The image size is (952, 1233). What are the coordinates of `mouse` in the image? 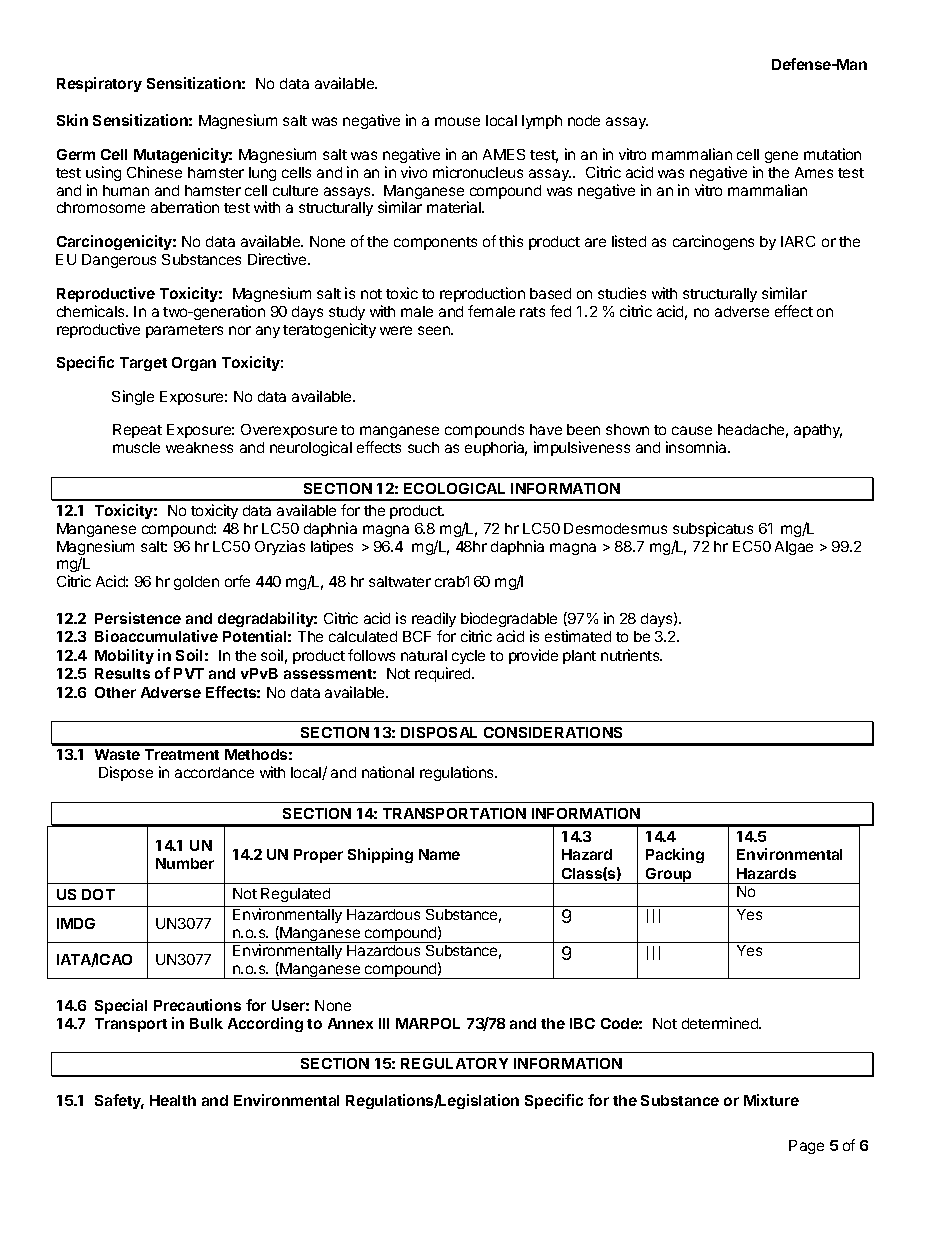 It's located at (457, 121).
